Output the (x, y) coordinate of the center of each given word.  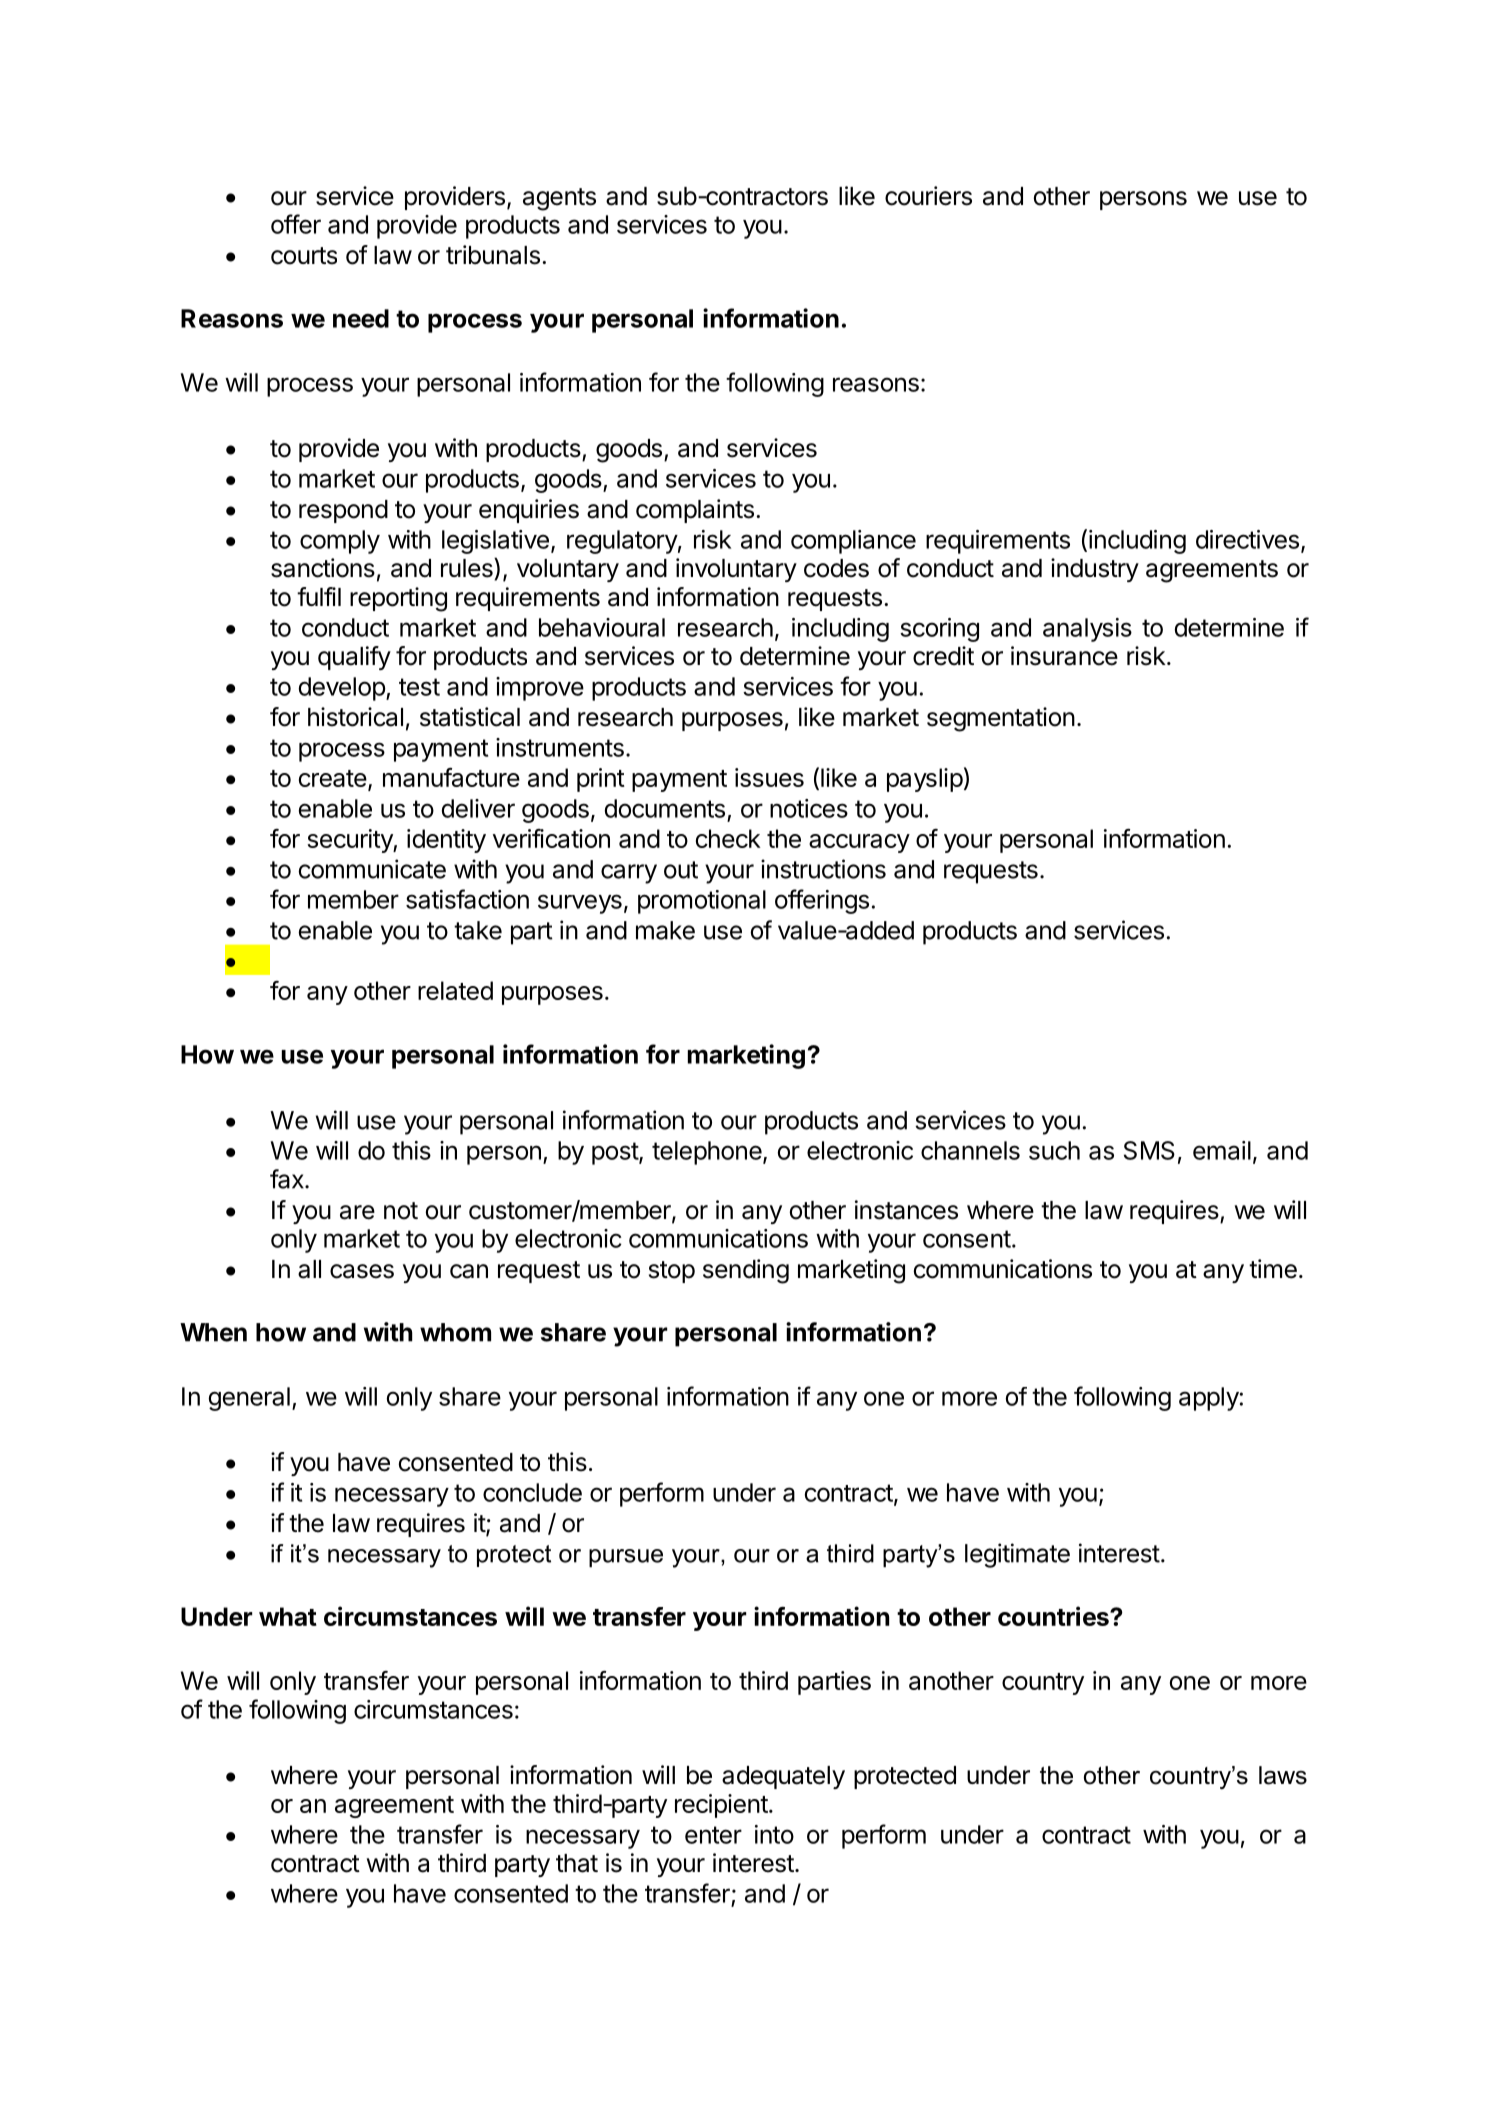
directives (1247, 539)
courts (304, 256)
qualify (354, 658)
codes (836, 568)
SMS (1149, 1150)
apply (1209, 1399)
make (665, 930)
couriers (928, 196)
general (249, 1399)
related (455, 990)
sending (746, 1271)
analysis (1087, 630)
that (577, 1863)
